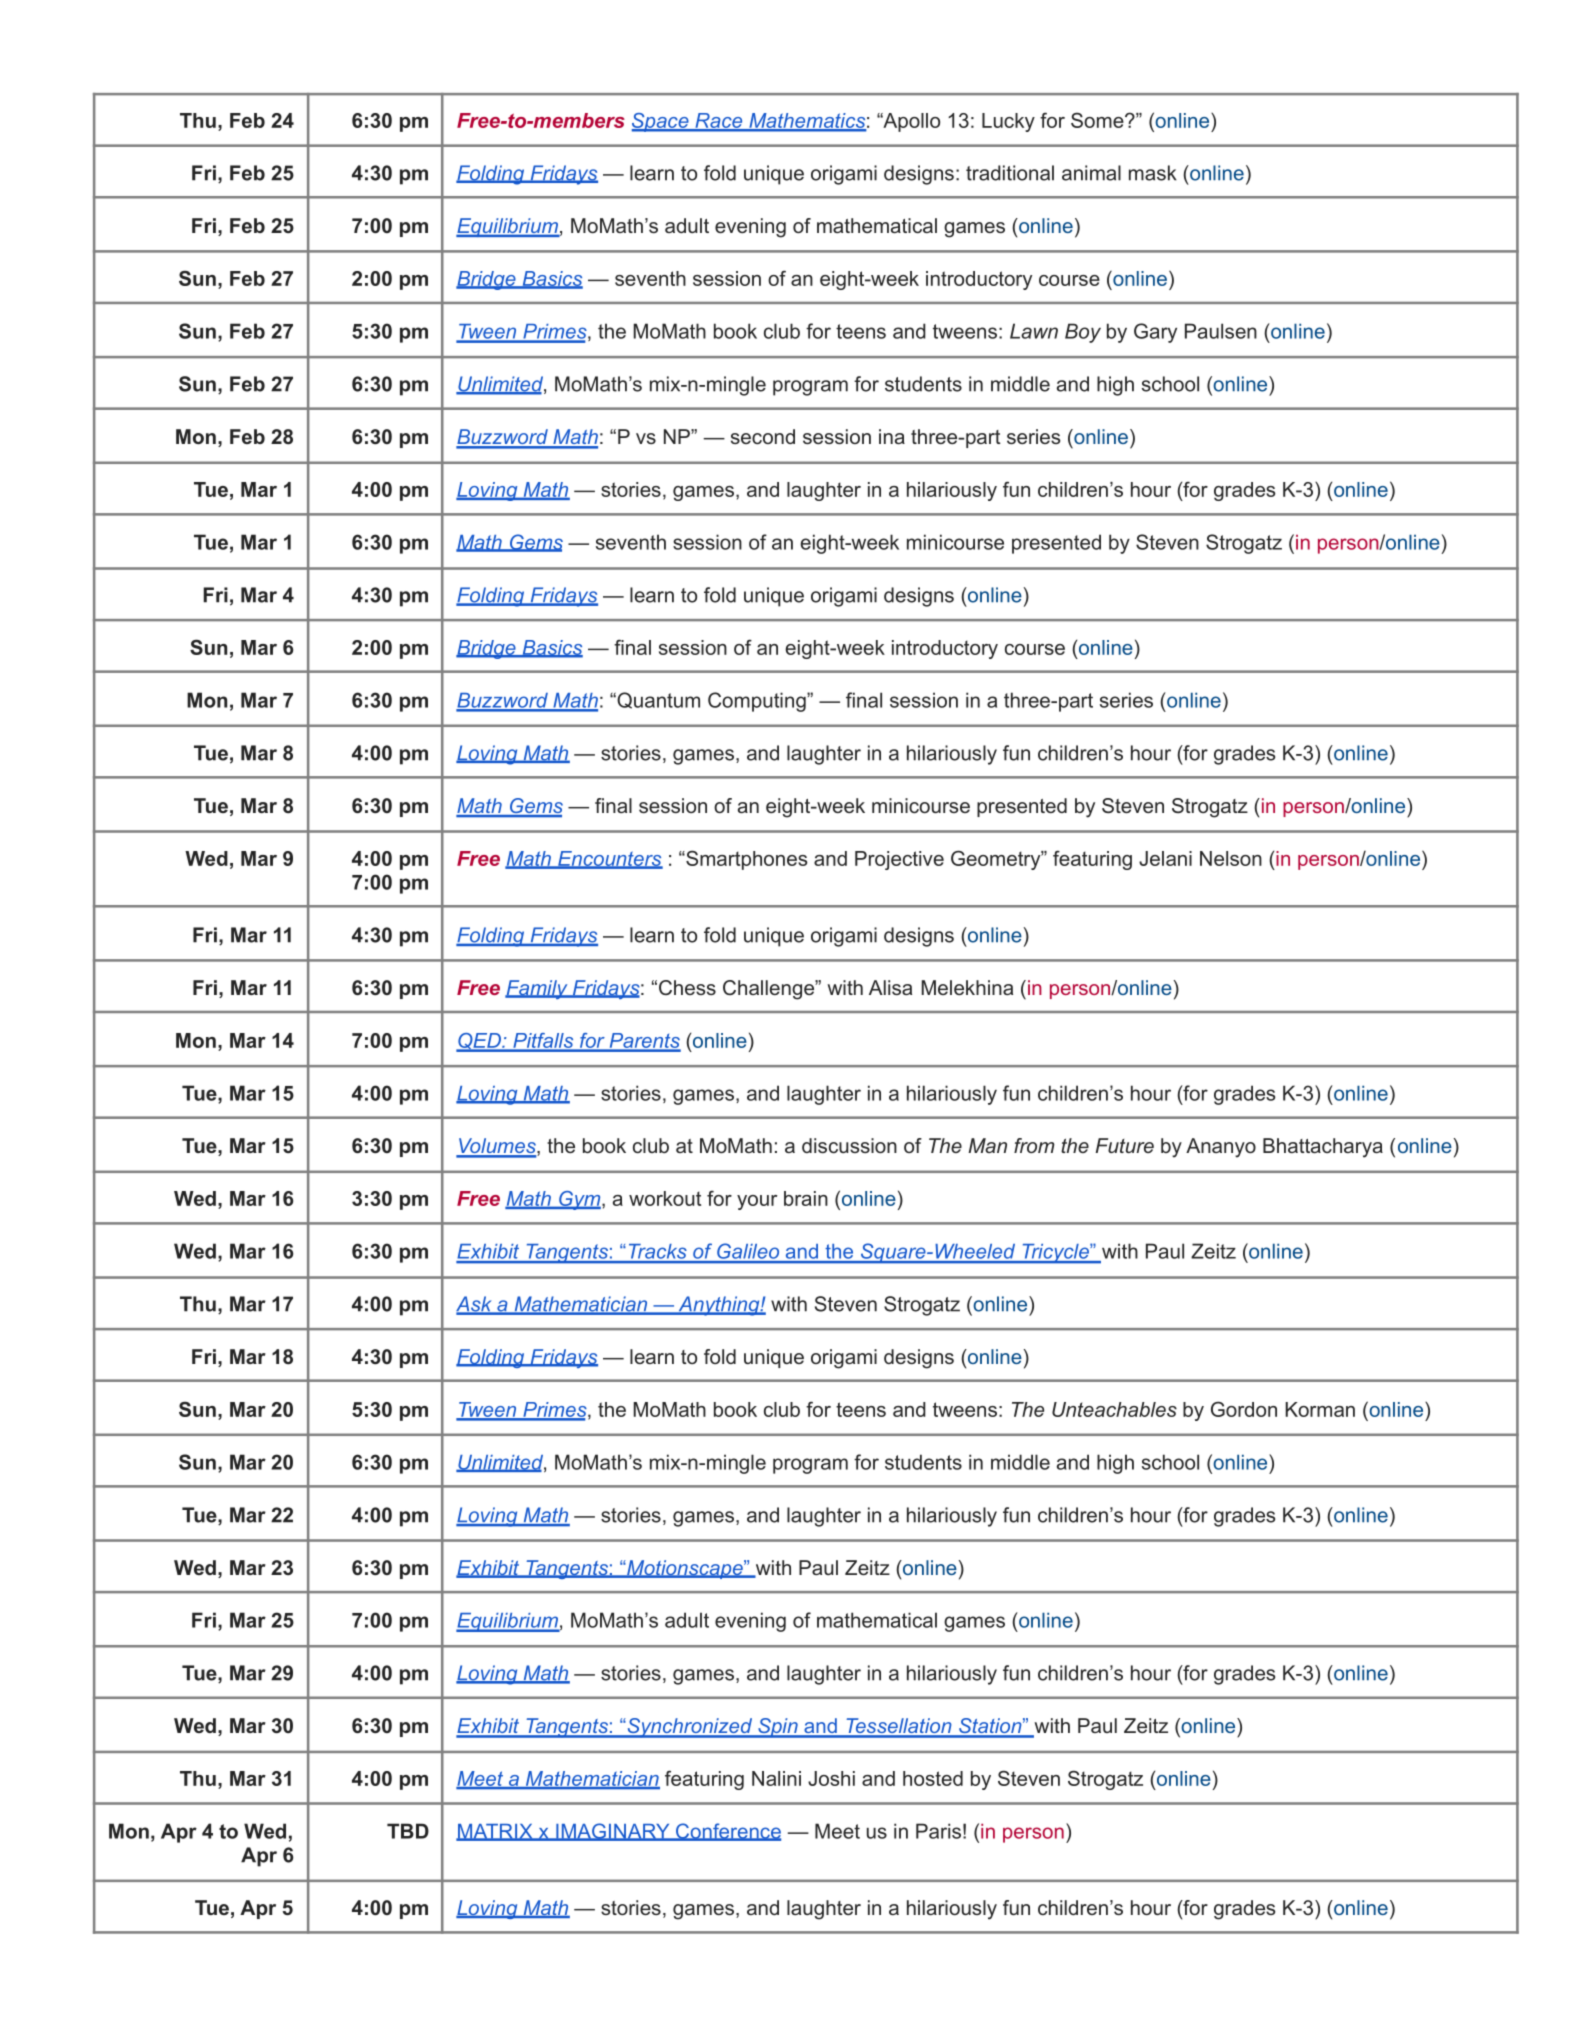  I want to click on mask, so click(1153, 173).
